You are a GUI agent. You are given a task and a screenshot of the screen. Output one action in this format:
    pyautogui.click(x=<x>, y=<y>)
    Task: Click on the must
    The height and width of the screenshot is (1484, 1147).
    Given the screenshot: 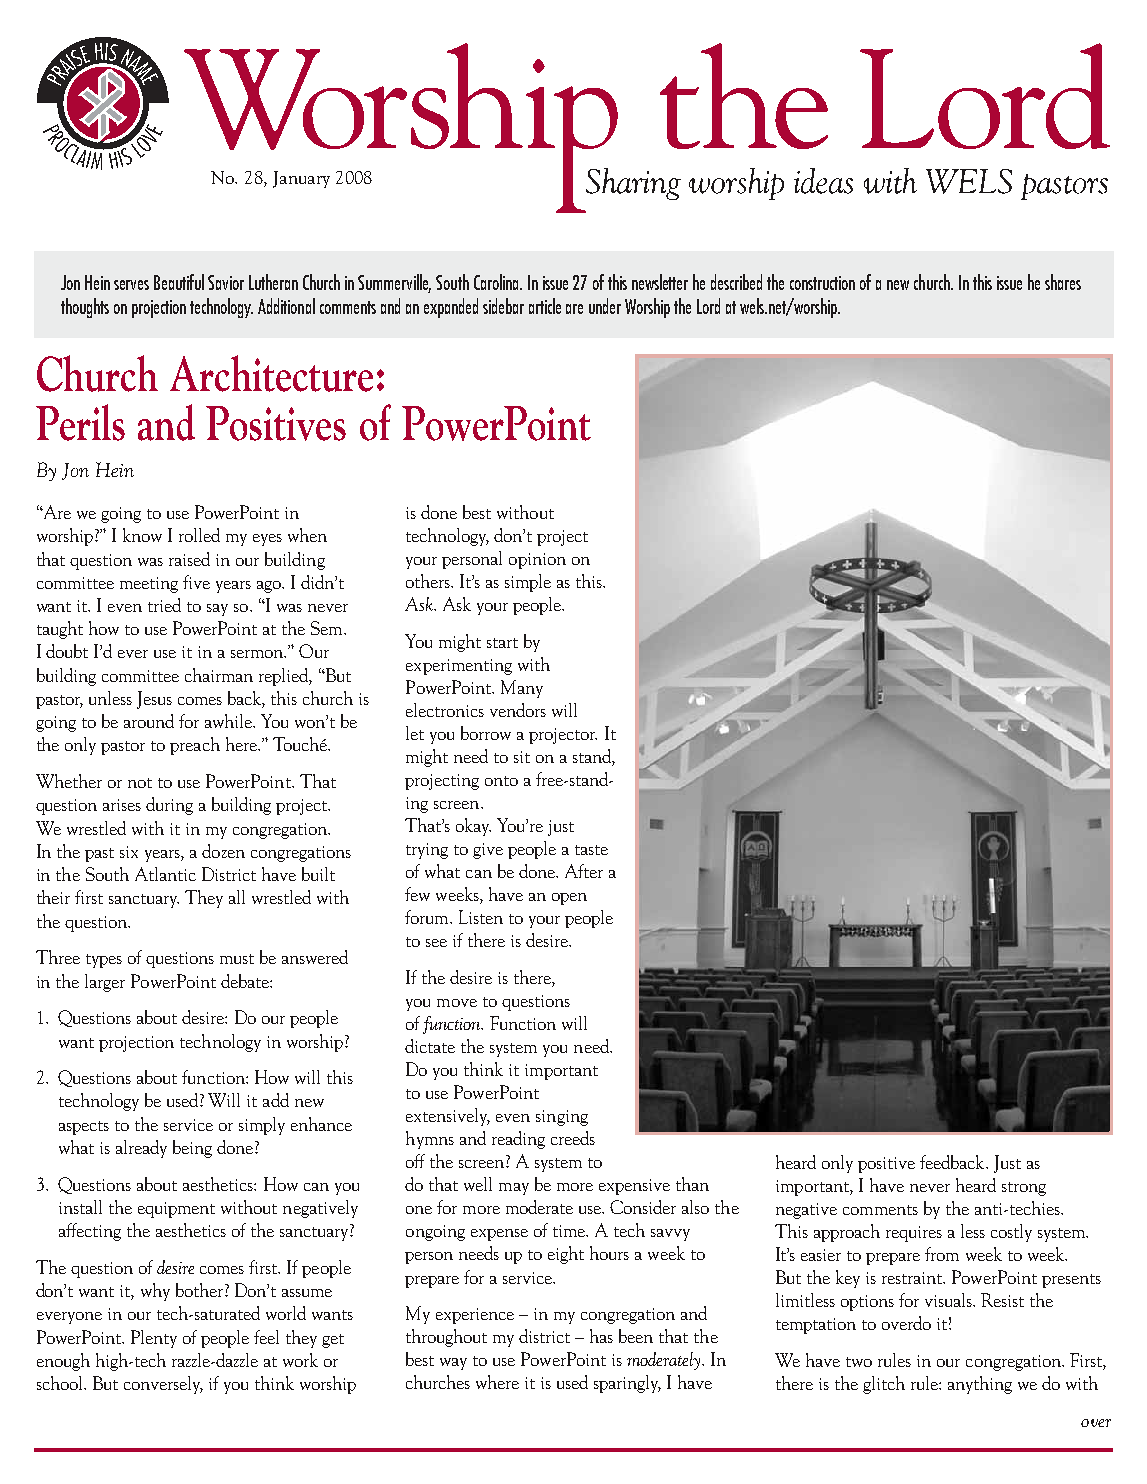 What is the action you would take?
    pyautogui.click(x=237, y=959)
